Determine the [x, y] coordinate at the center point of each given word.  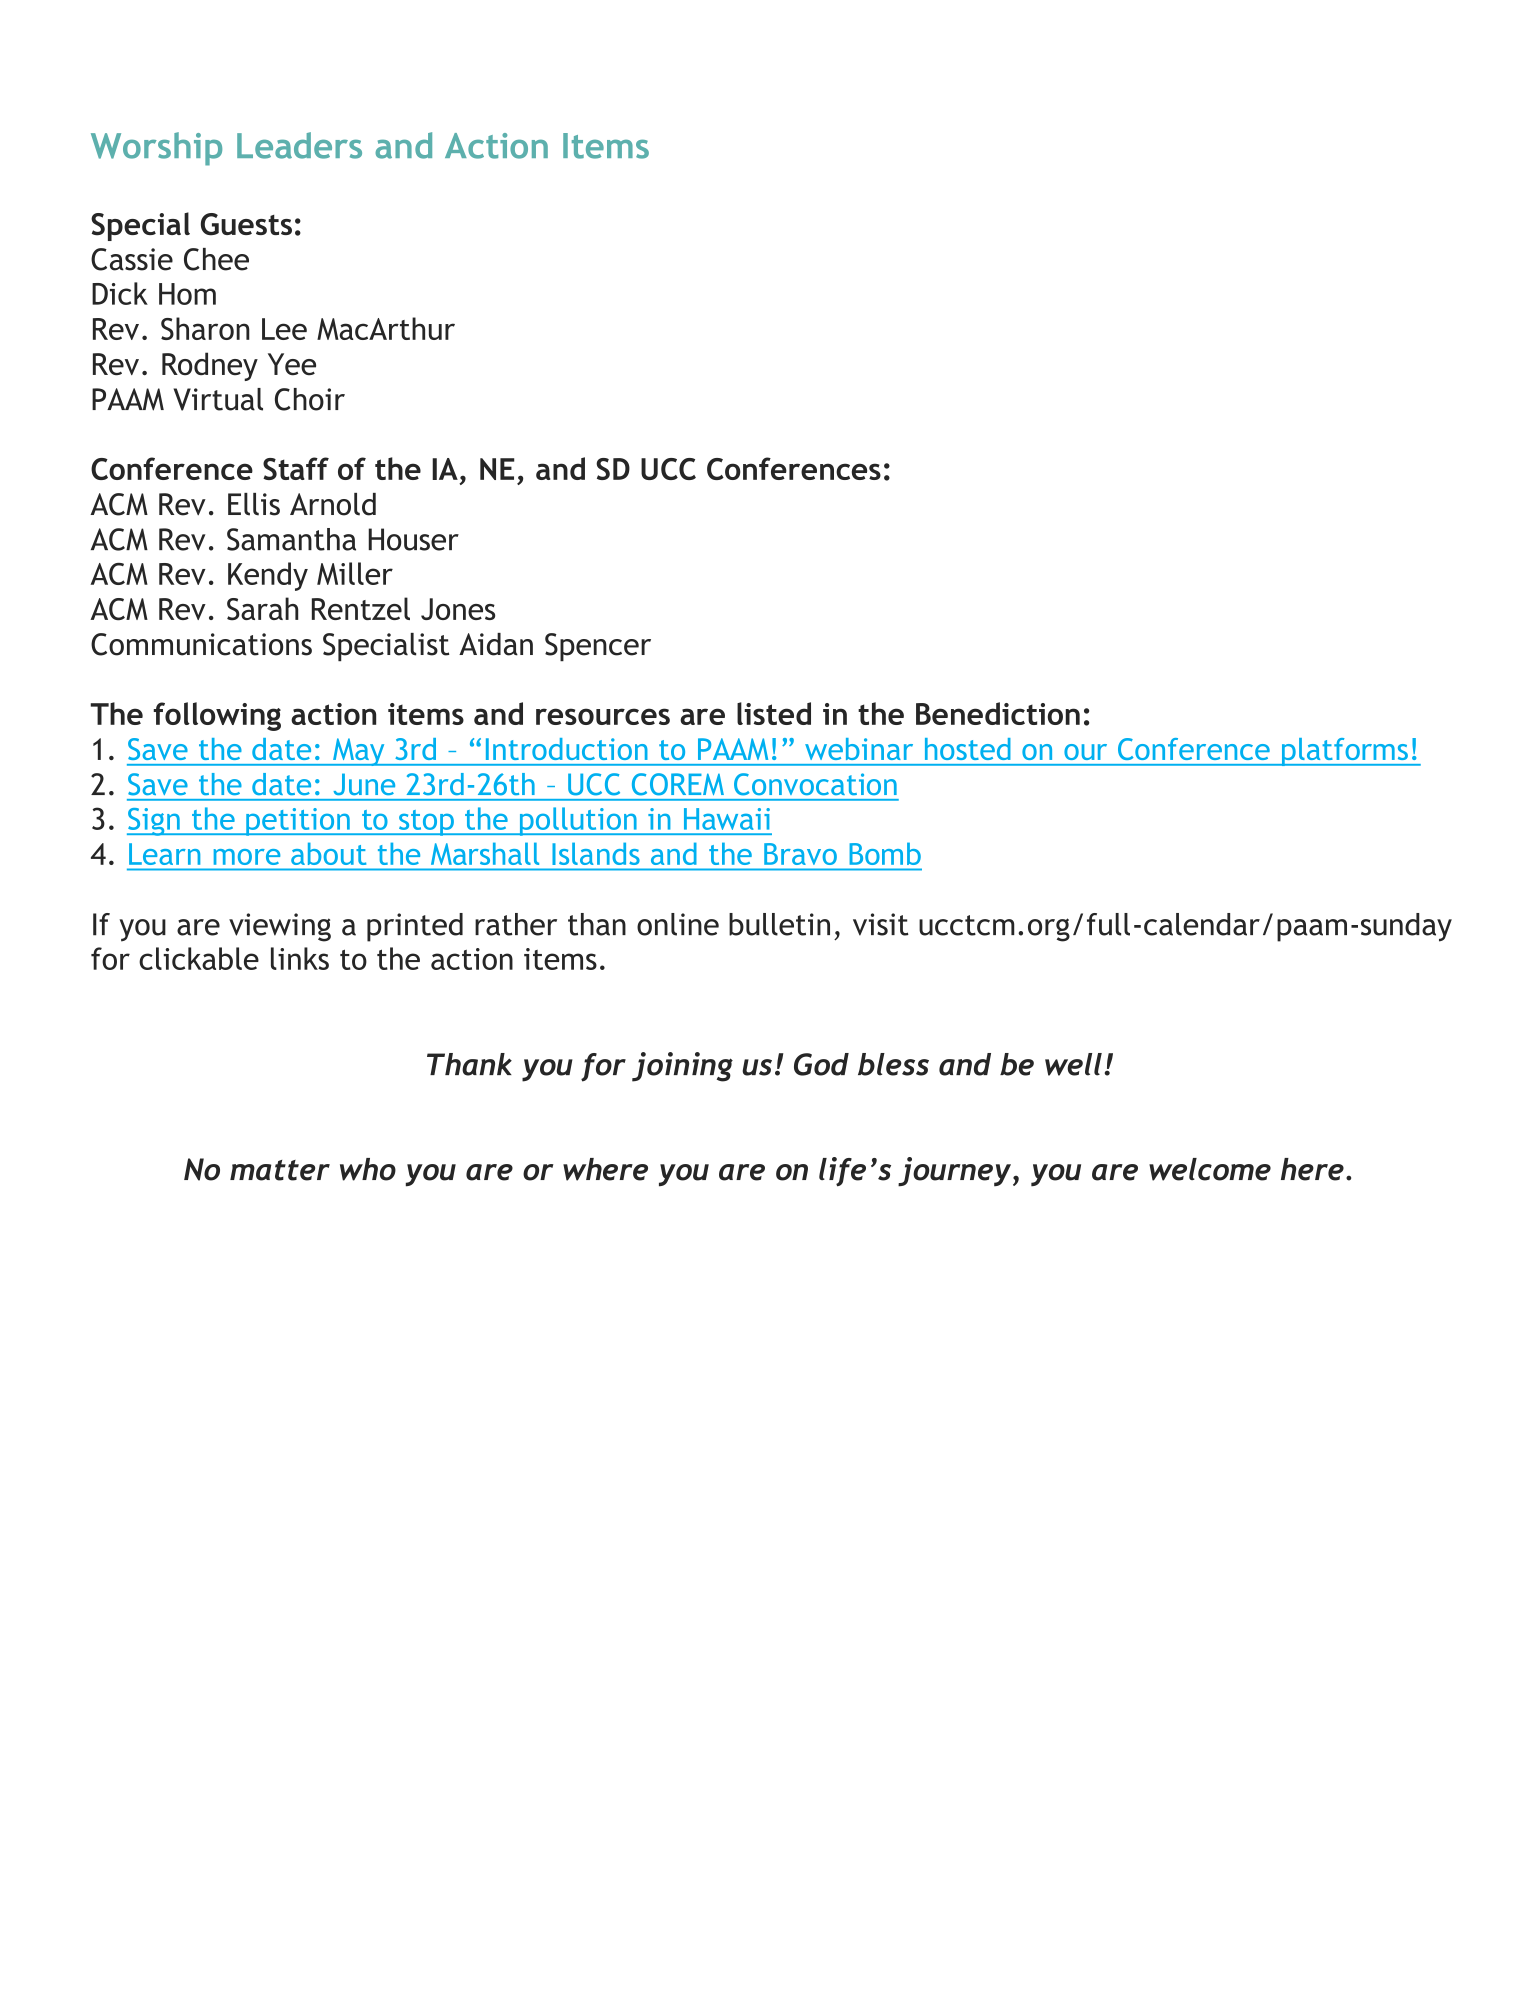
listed [774, 713]
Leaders [299, 145]
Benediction [998, 713]
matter [280, 1170]
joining [682, 1067]
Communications [201, 644]
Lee [284, 329]
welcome [1210, 1169]
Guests [246, 224]
